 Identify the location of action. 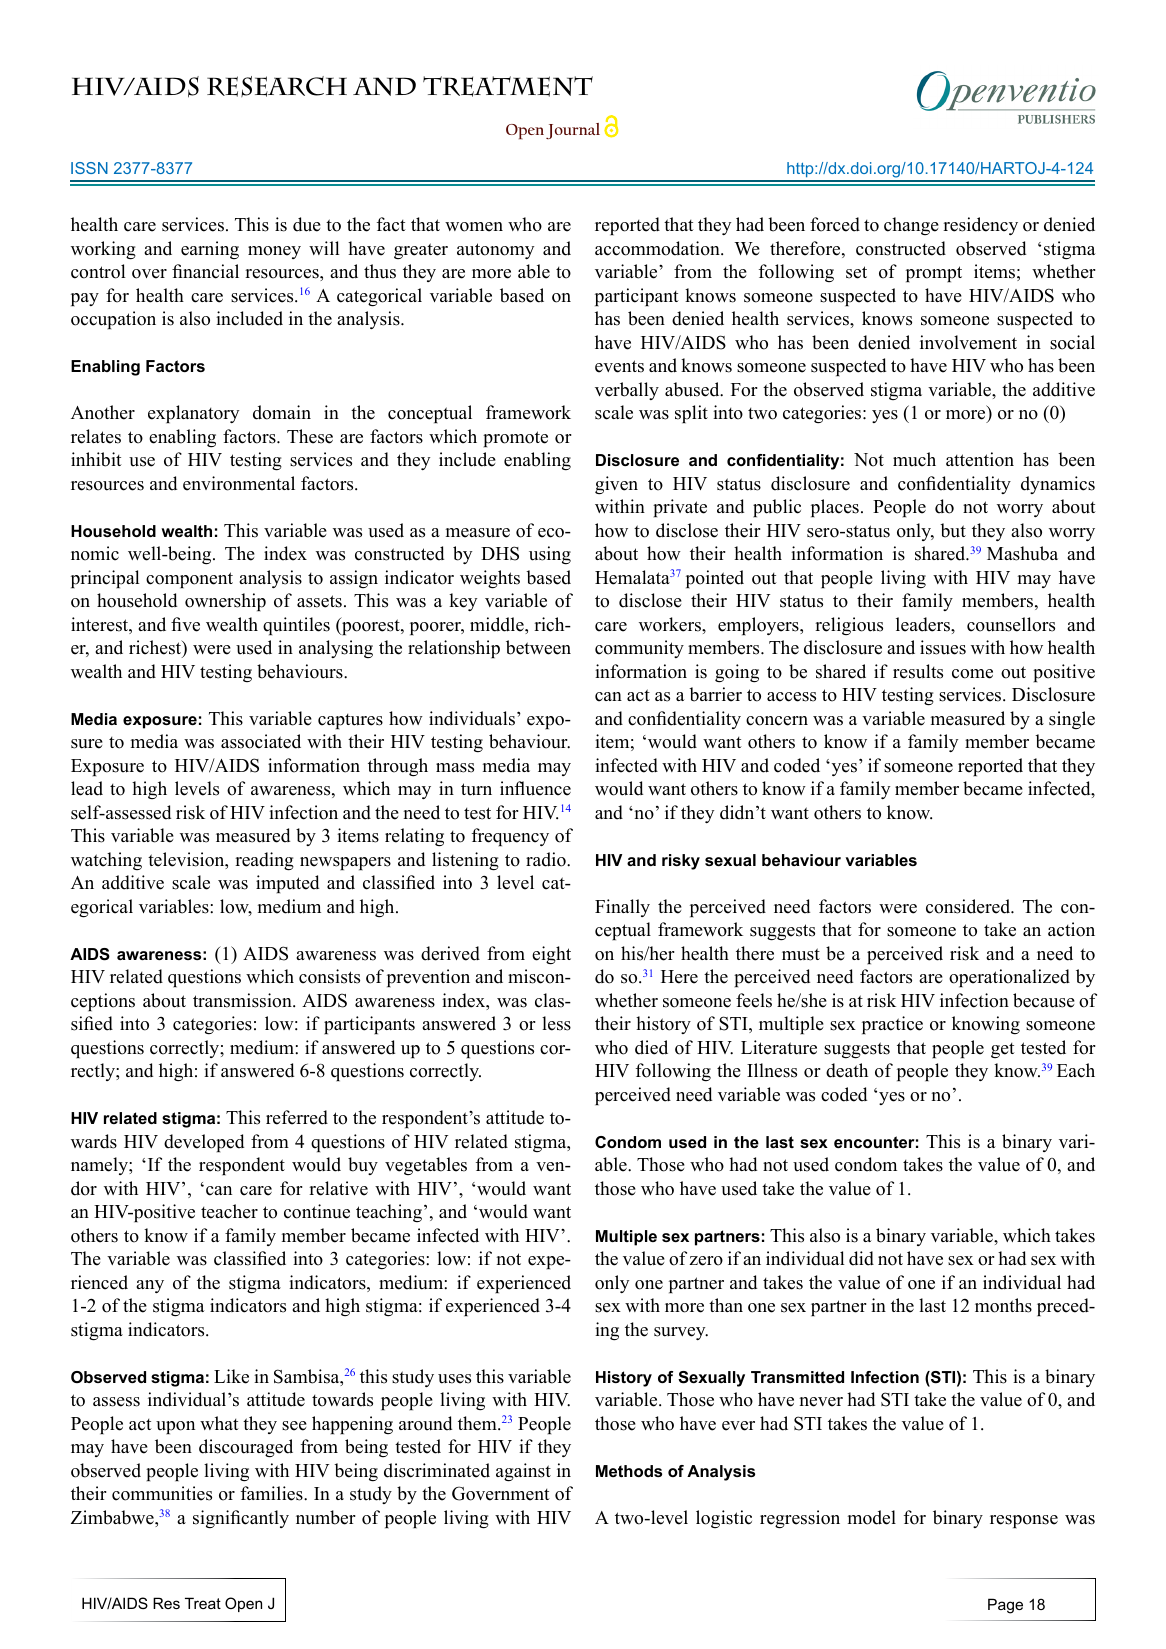
(1071, 929).
